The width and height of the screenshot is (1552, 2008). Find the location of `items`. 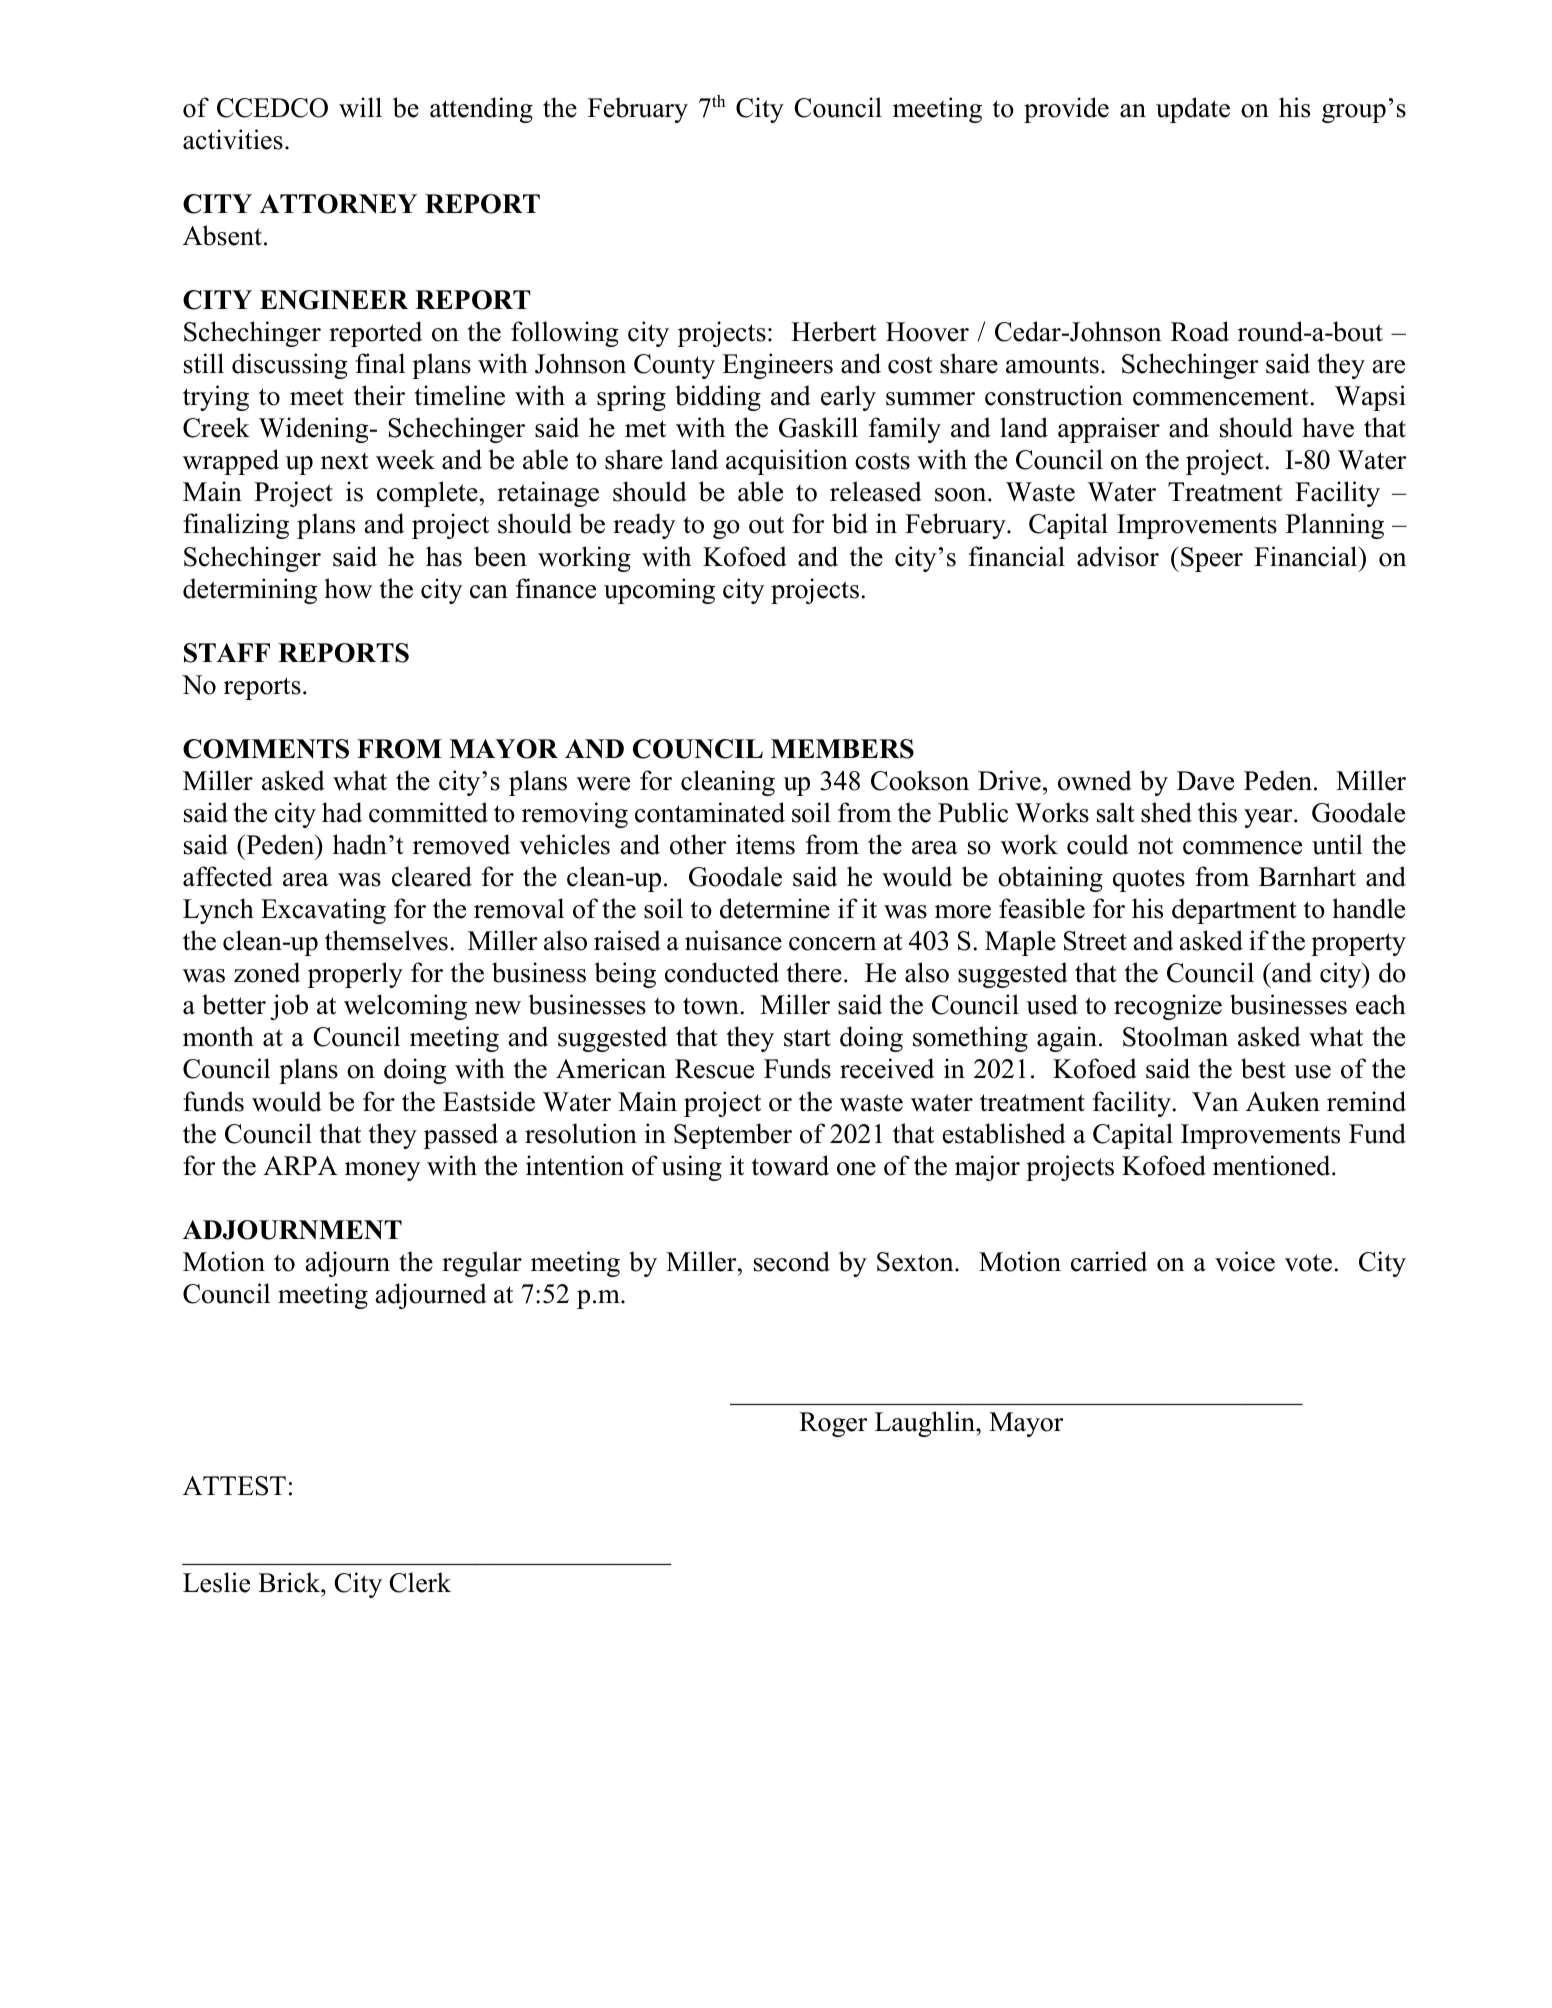

items is located at coordinates (765, 844).
